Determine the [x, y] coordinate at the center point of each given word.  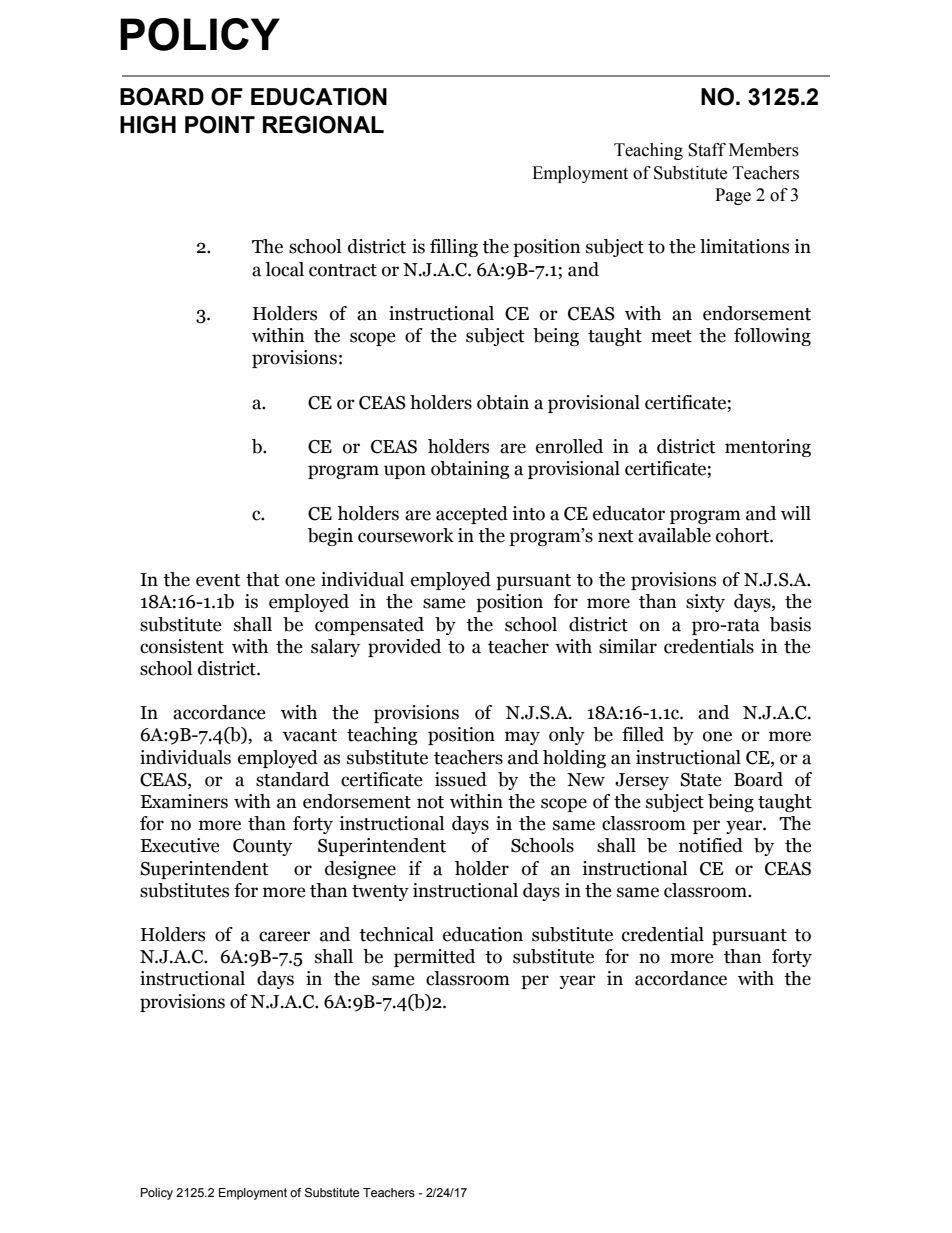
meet [671, 336]
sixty [705, 603]
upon [405, 472]
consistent [182, 646]
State [701, 780]
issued [461, 779]
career [284, 936]
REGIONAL [323, 125]
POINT [220, 125]
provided [404, 648]
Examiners [184, 801]
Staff [707, 150]
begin [330, 537]
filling [454, 248]
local [284, 269]
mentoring [768, 448]
